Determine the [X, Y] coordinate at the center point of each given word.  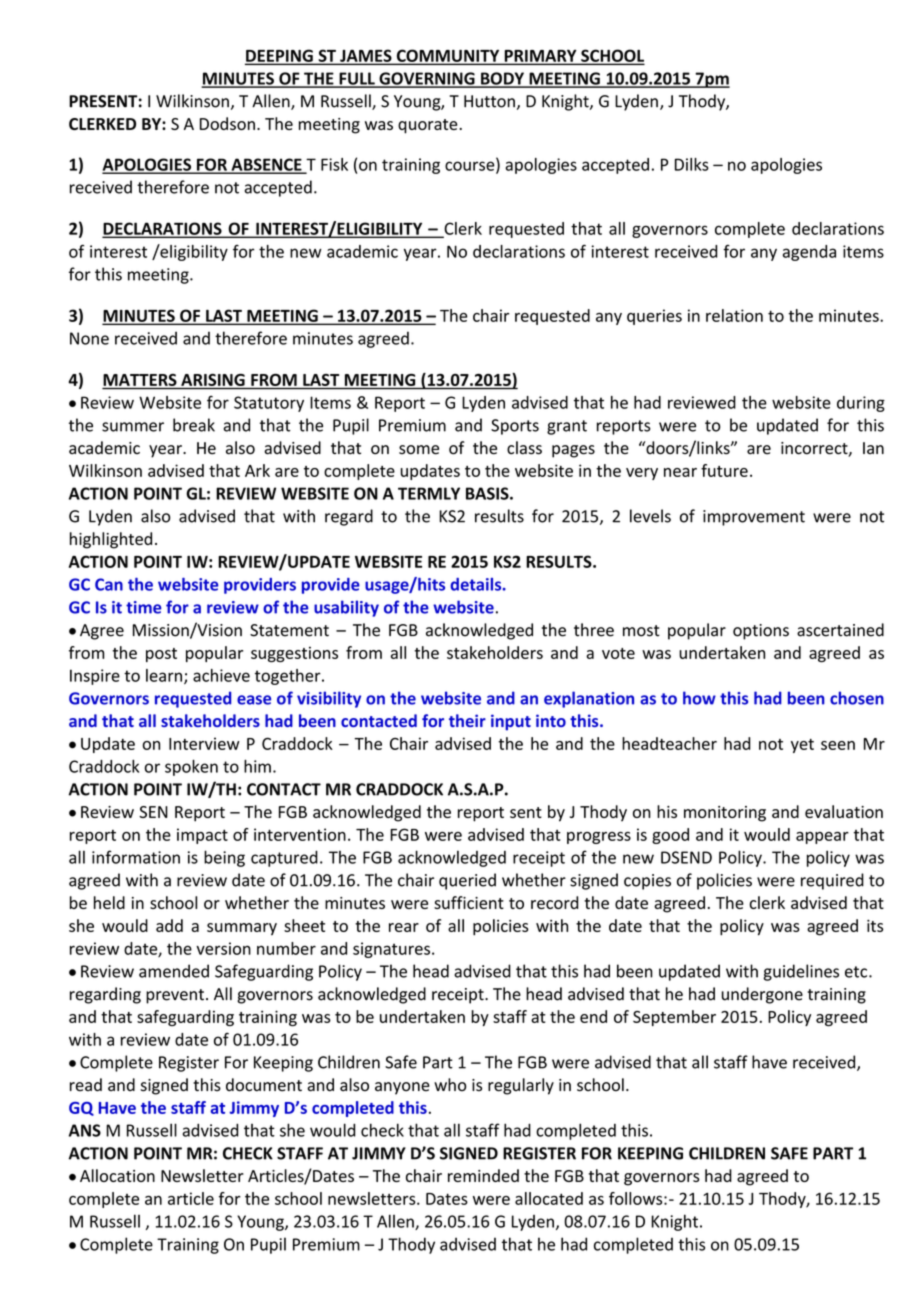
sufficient [469, 902]
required [832, 881]
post [161, 655]
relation [734, 315]
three [594, 630]
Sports [515, 427]
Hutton [489, 101]
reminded [483, 1175]
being [224, 858]
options [761, 632]
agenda [809, 253]
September [674, 1018]
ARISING [213, 380]
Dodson [227, 123]
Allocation [117, 1175]
